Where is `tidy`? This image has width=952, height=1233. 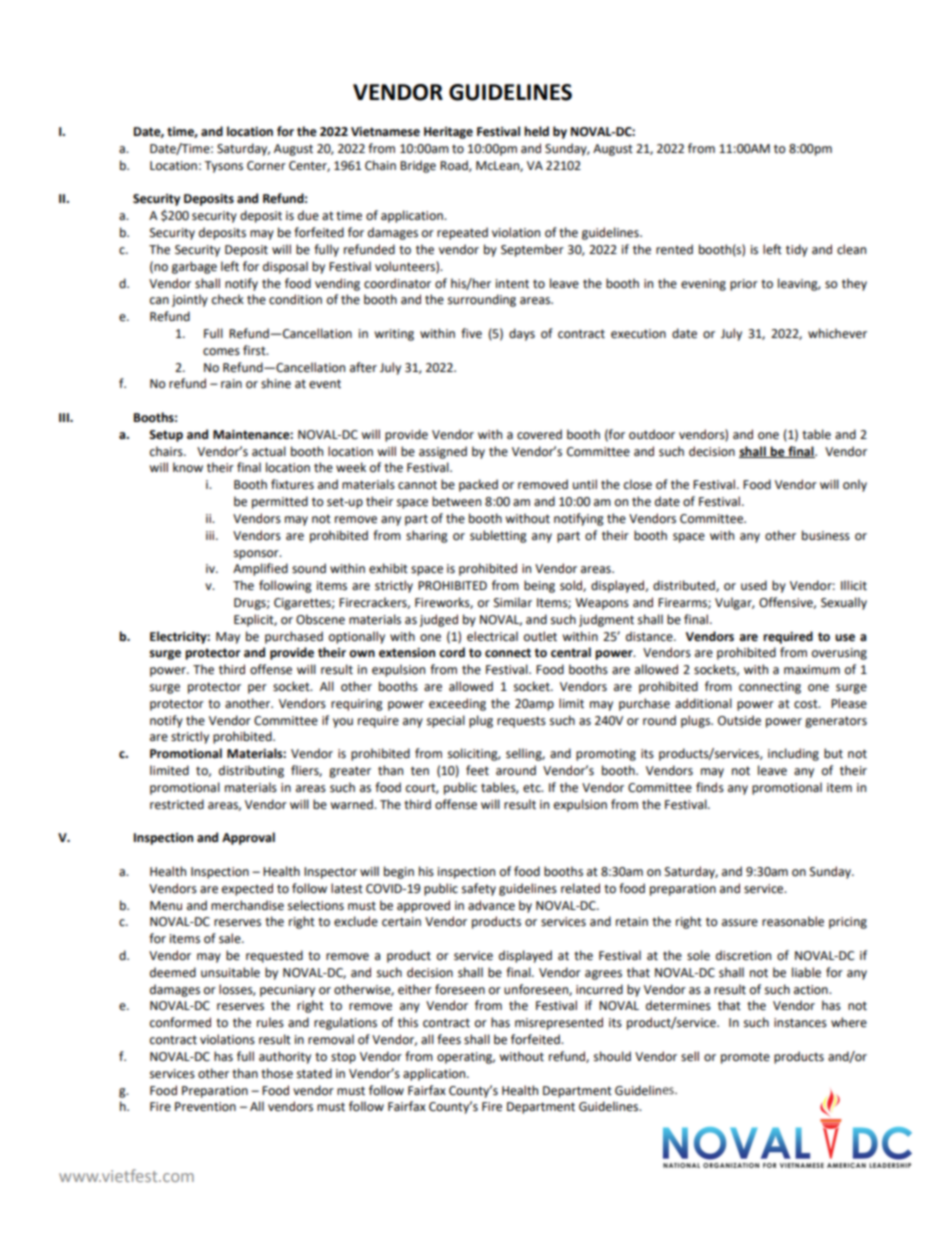
tidy is located at coordinates (797, 250).
